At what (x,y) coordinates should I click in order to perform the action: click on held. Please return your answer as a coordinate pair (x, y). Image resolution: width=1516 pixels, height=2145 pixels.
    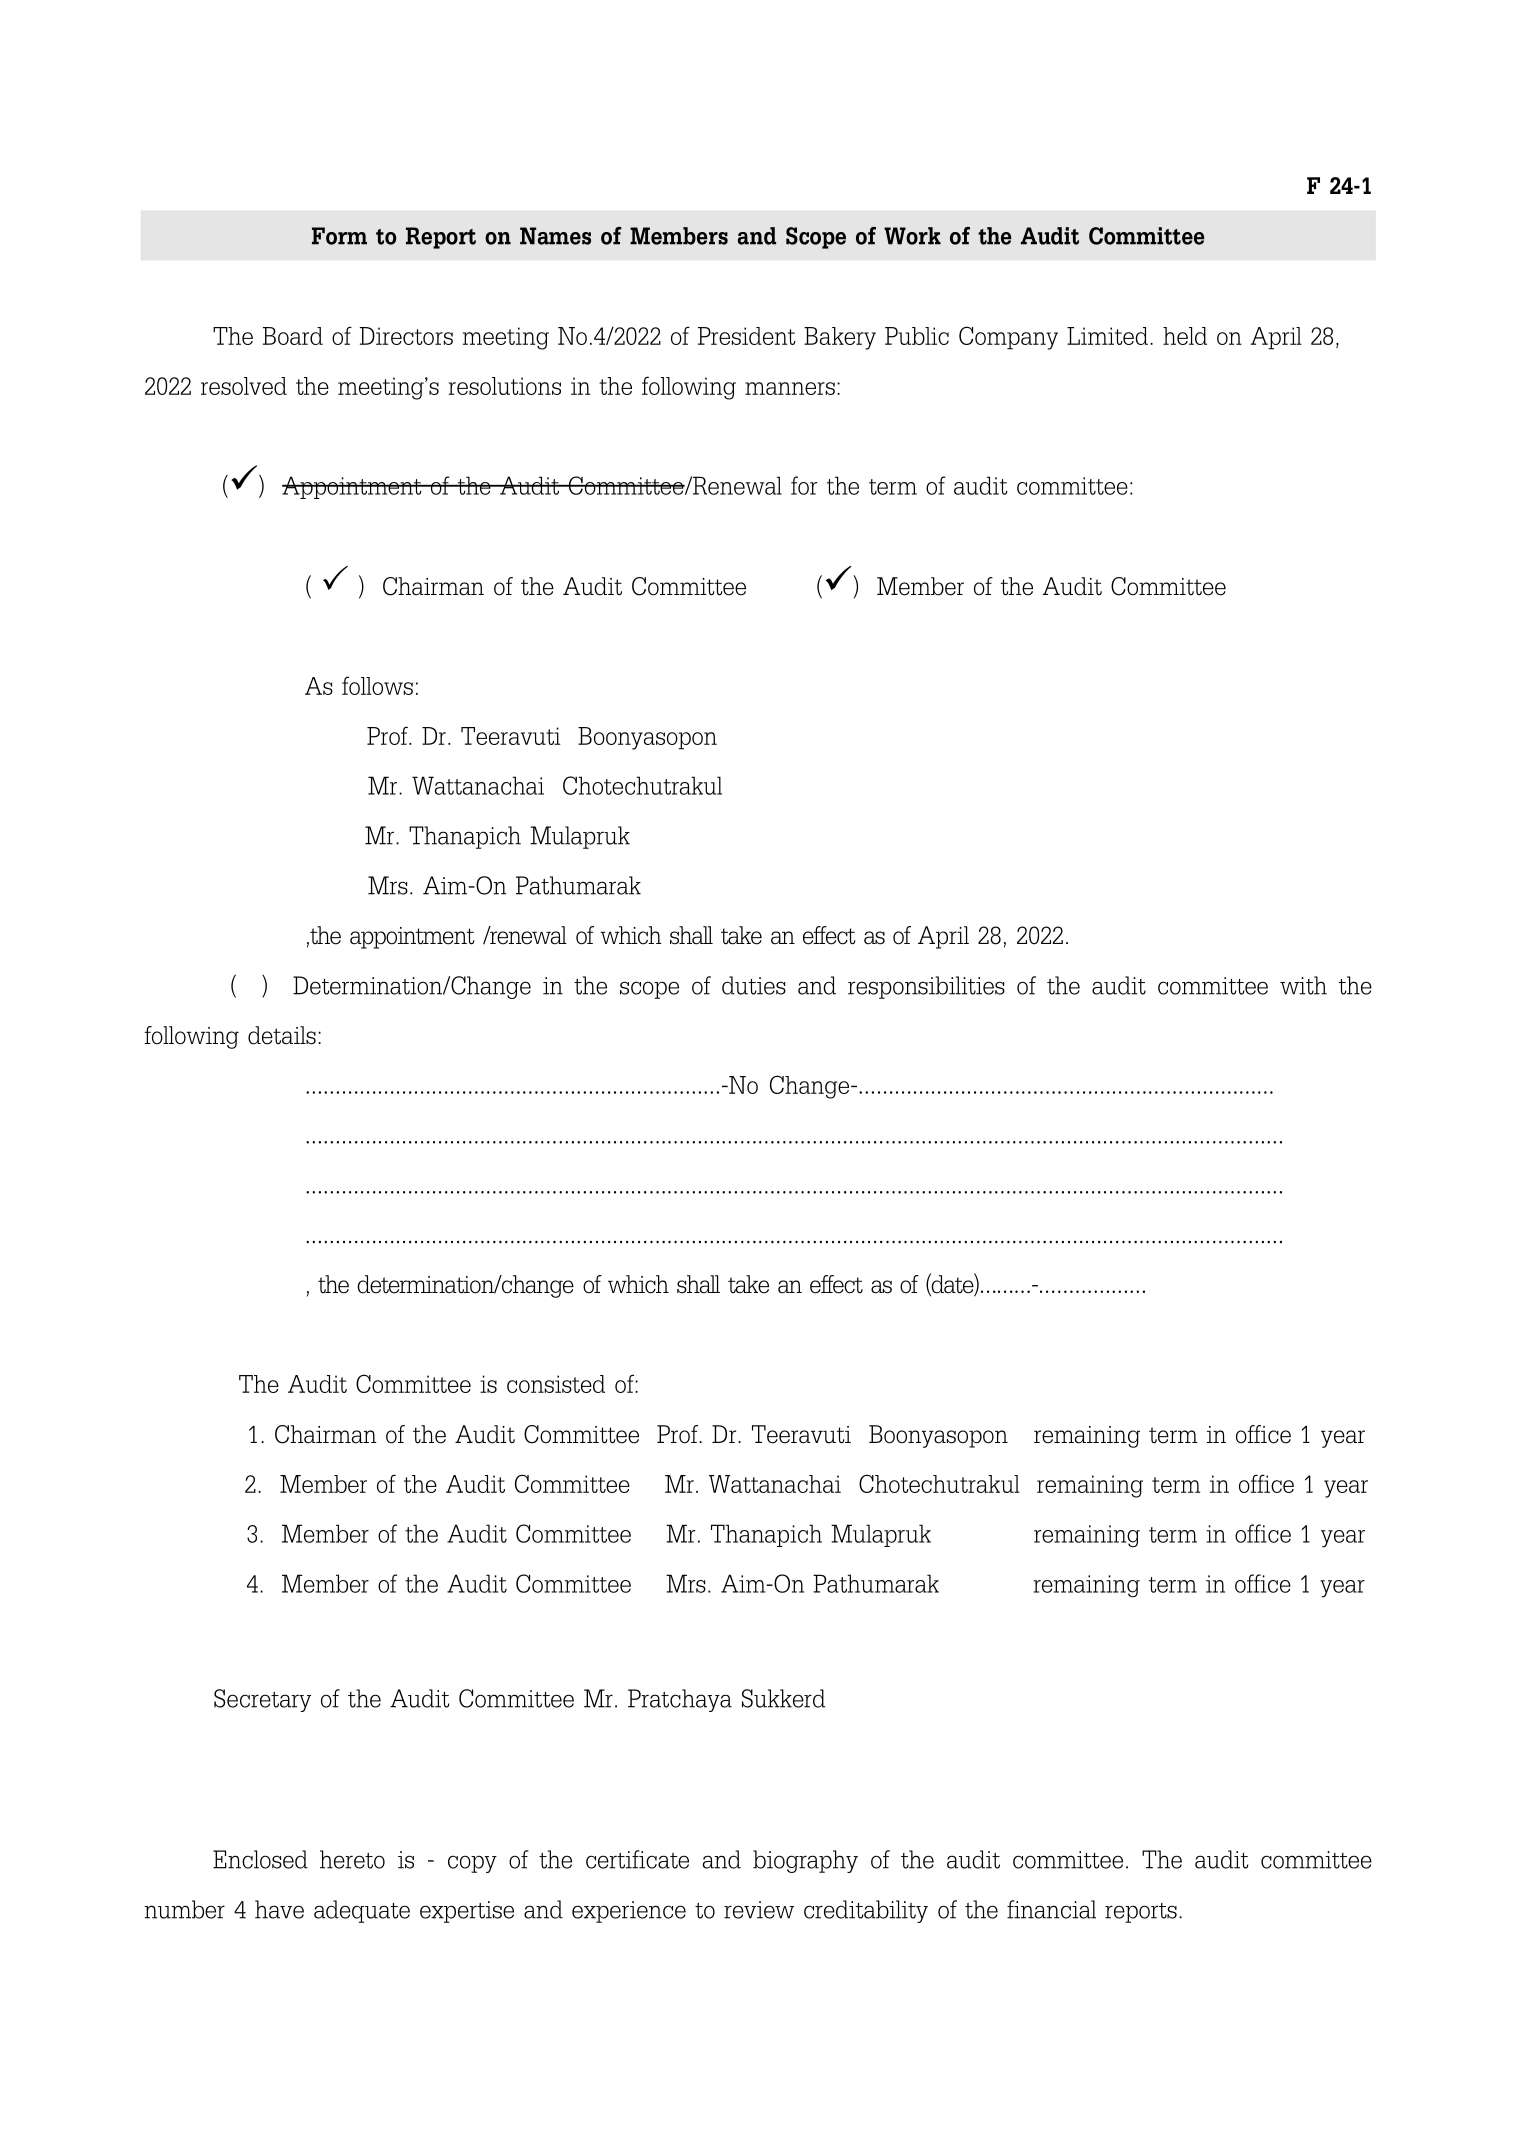
    Looking at the image, I should click on (1185, 336).
